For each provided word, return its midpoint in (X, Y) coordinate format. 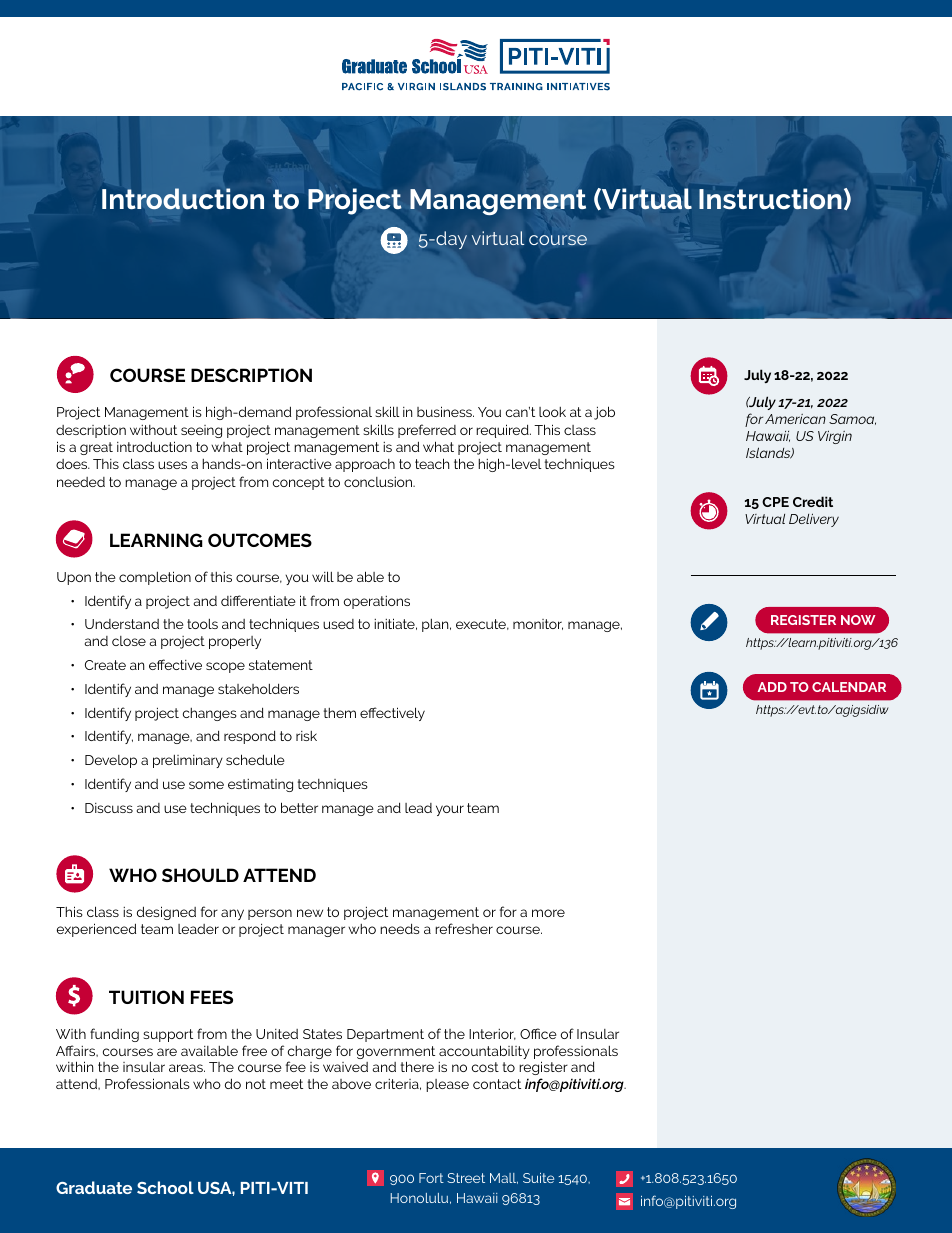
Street (466, 1178)
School (165, 1187)
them (340, 713)
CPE (775, 502)
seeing (201, 431)
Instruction (770, 199)
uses (172, 465)
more (548, 913)
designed (166, 913)
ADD (772, 687)
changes (210, 714)
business (445, 411)
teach (432, 463)
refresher (464, 928)
